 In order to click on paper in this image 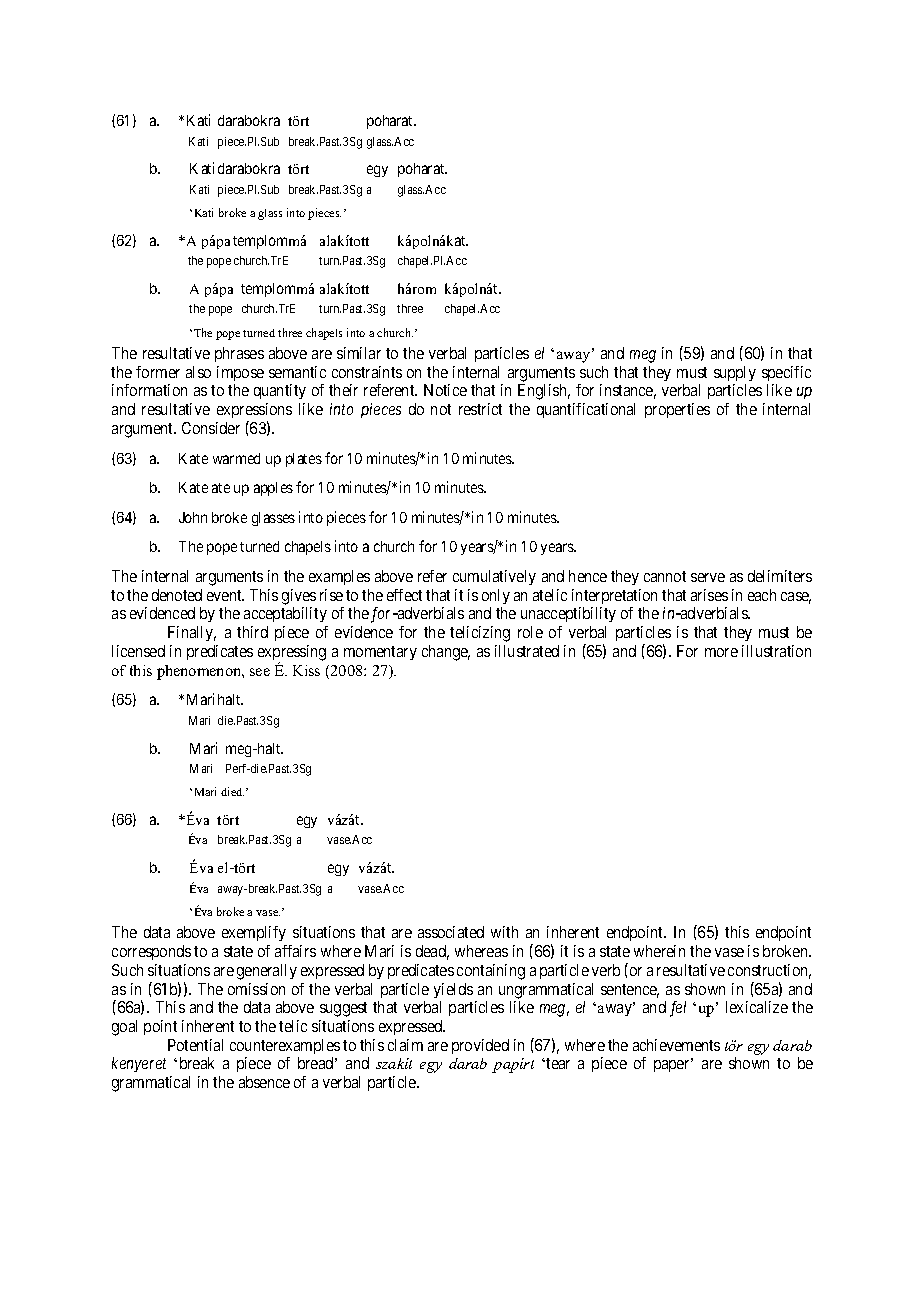, I will do `click(673, 1066)`.
